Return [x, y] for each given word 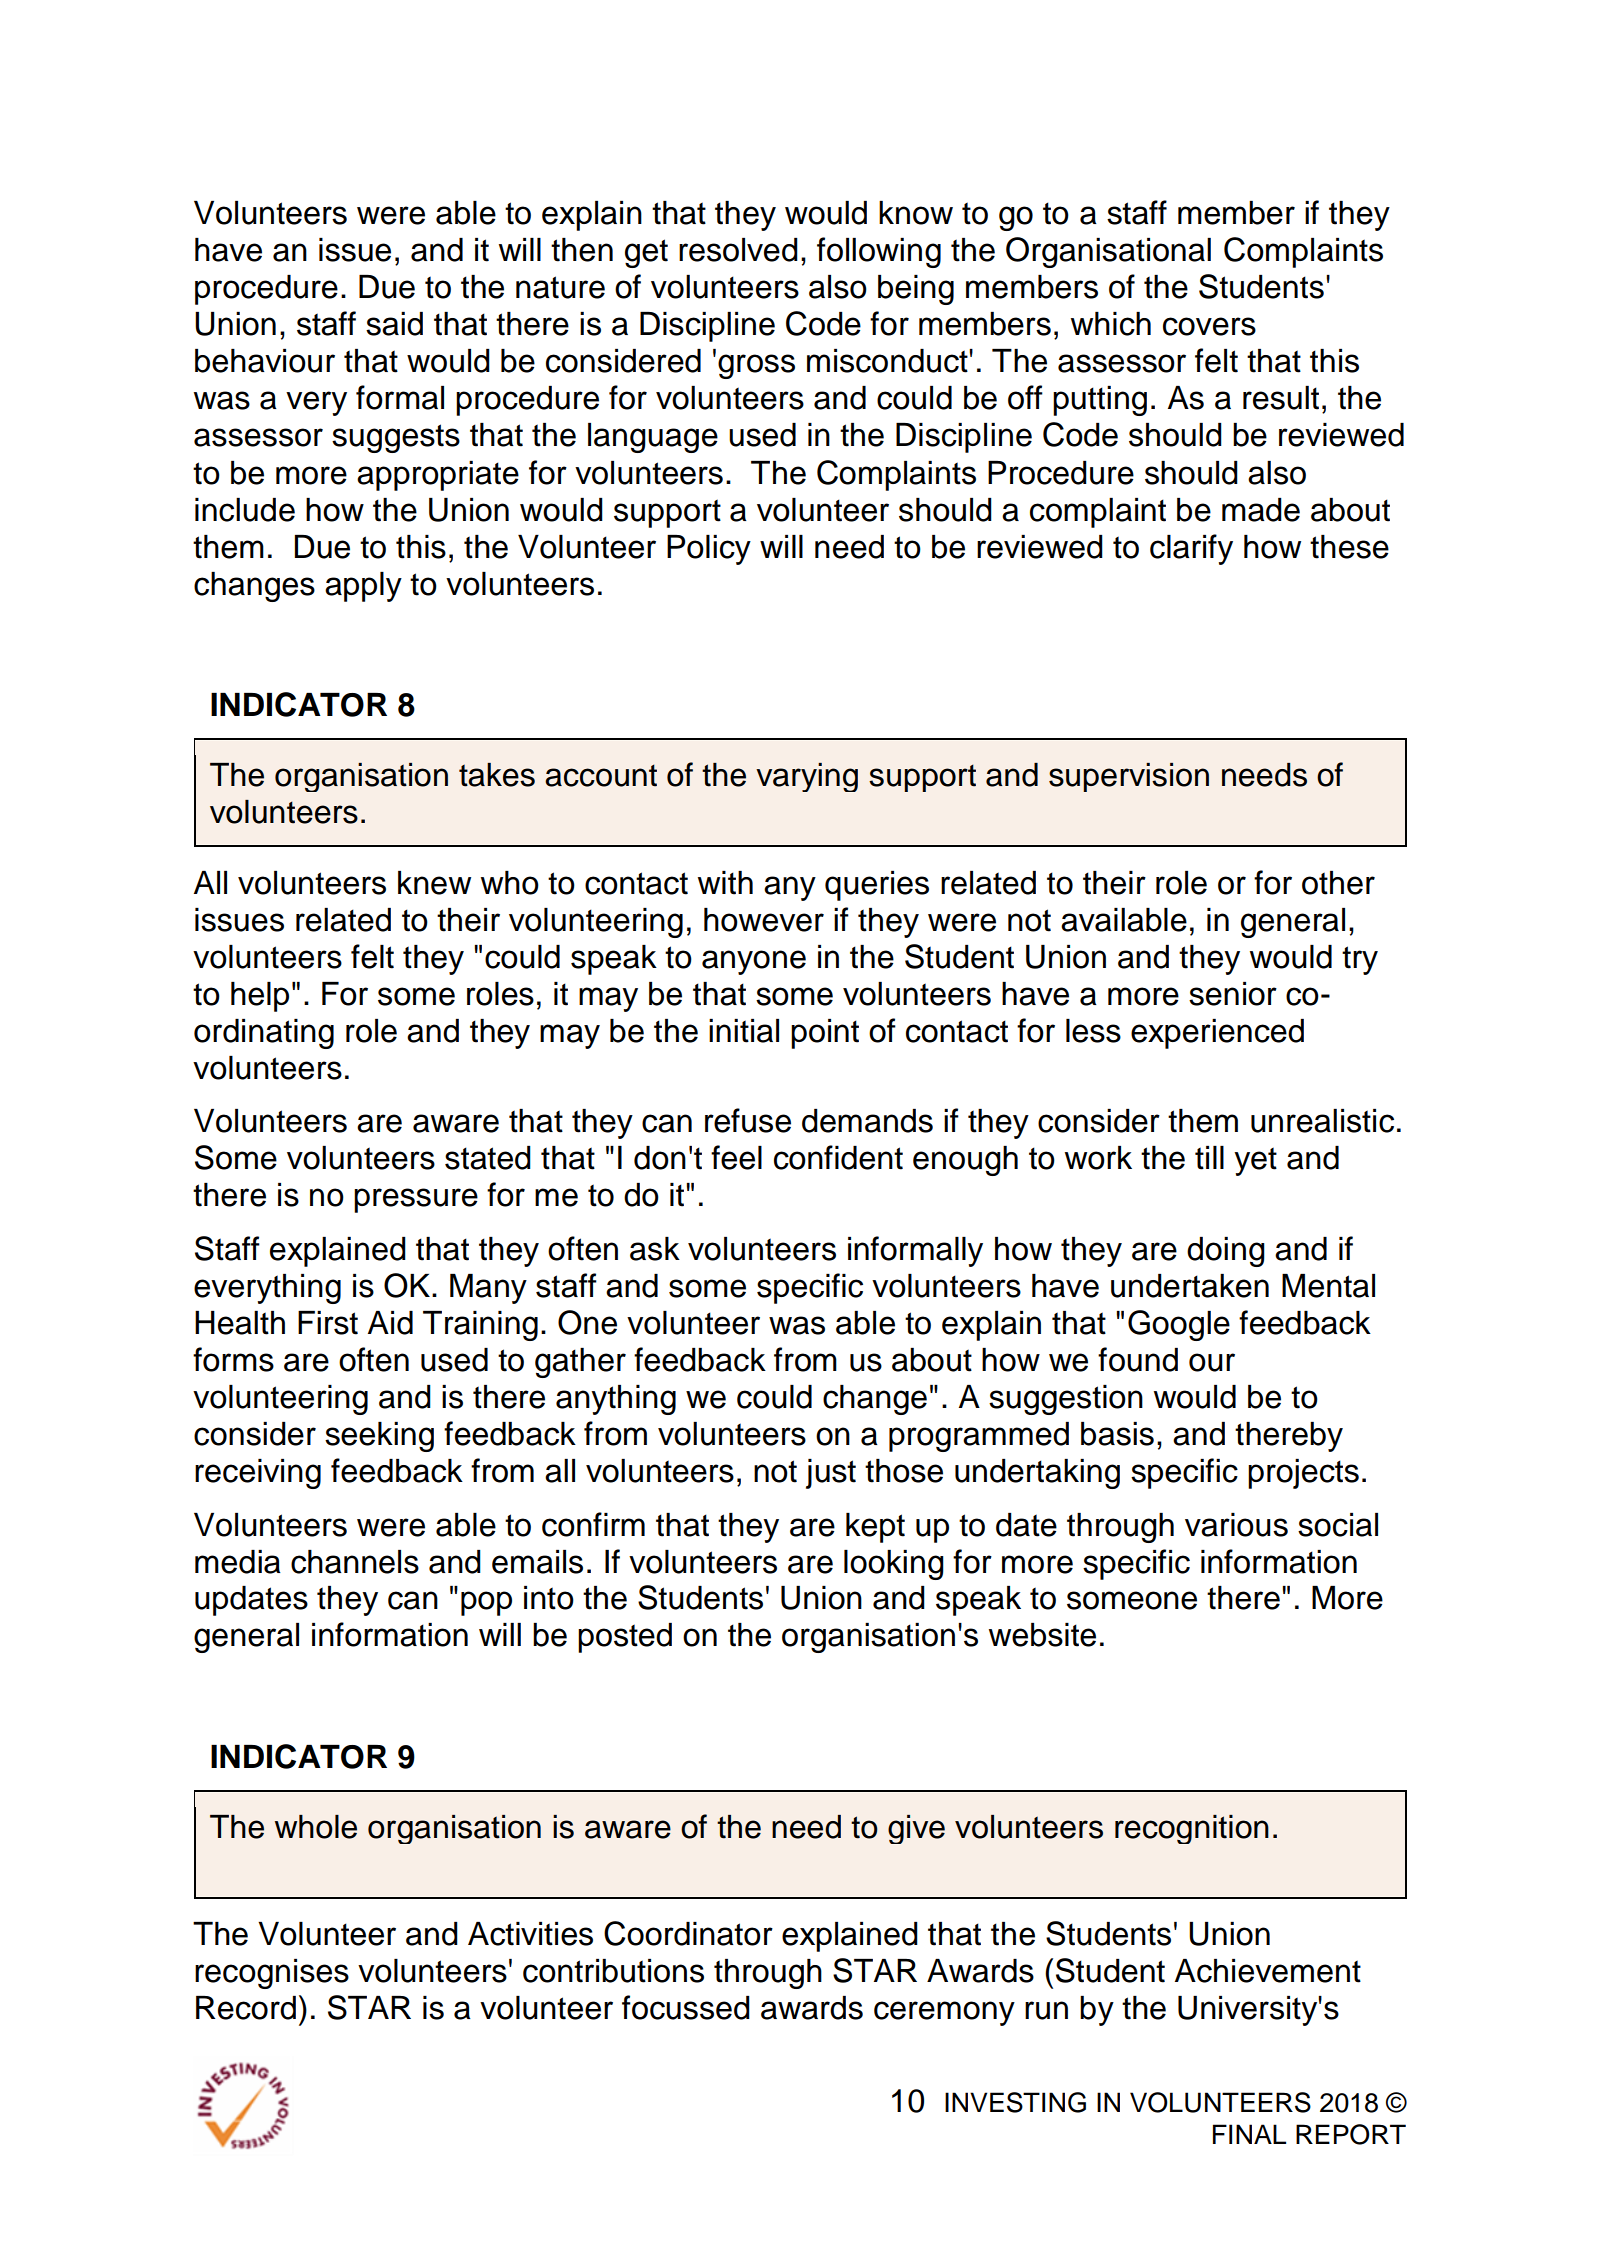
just [831, 1474]
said [394, 324]
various [1236, 1525]
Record [246, 2008]
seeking [379, 1437]
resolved [738, 250]
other [1338, 883]
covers [1209, 326]
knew [434, 883]
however [764, 920]
